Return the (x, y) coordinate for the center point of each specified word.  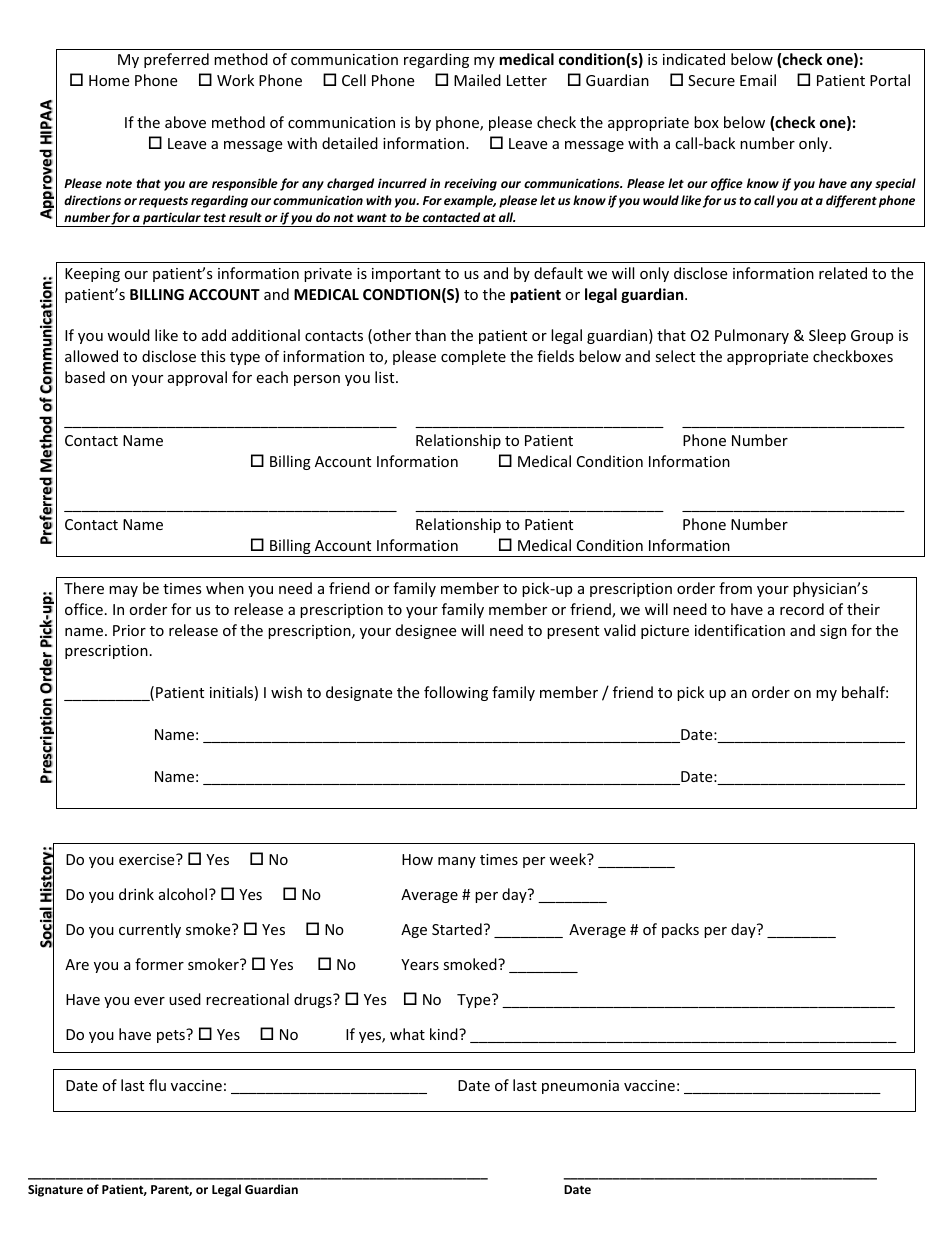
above (185, 122)
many (457, 862)
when (225, 588)
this (213, 356)
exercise (148, 859)
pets (172, 1036)
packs (680, 930)
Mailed (477, 80)
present (573, 632)
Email (758, 80)
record (802, 609)
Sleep (827, 336)
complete (473, 357)
